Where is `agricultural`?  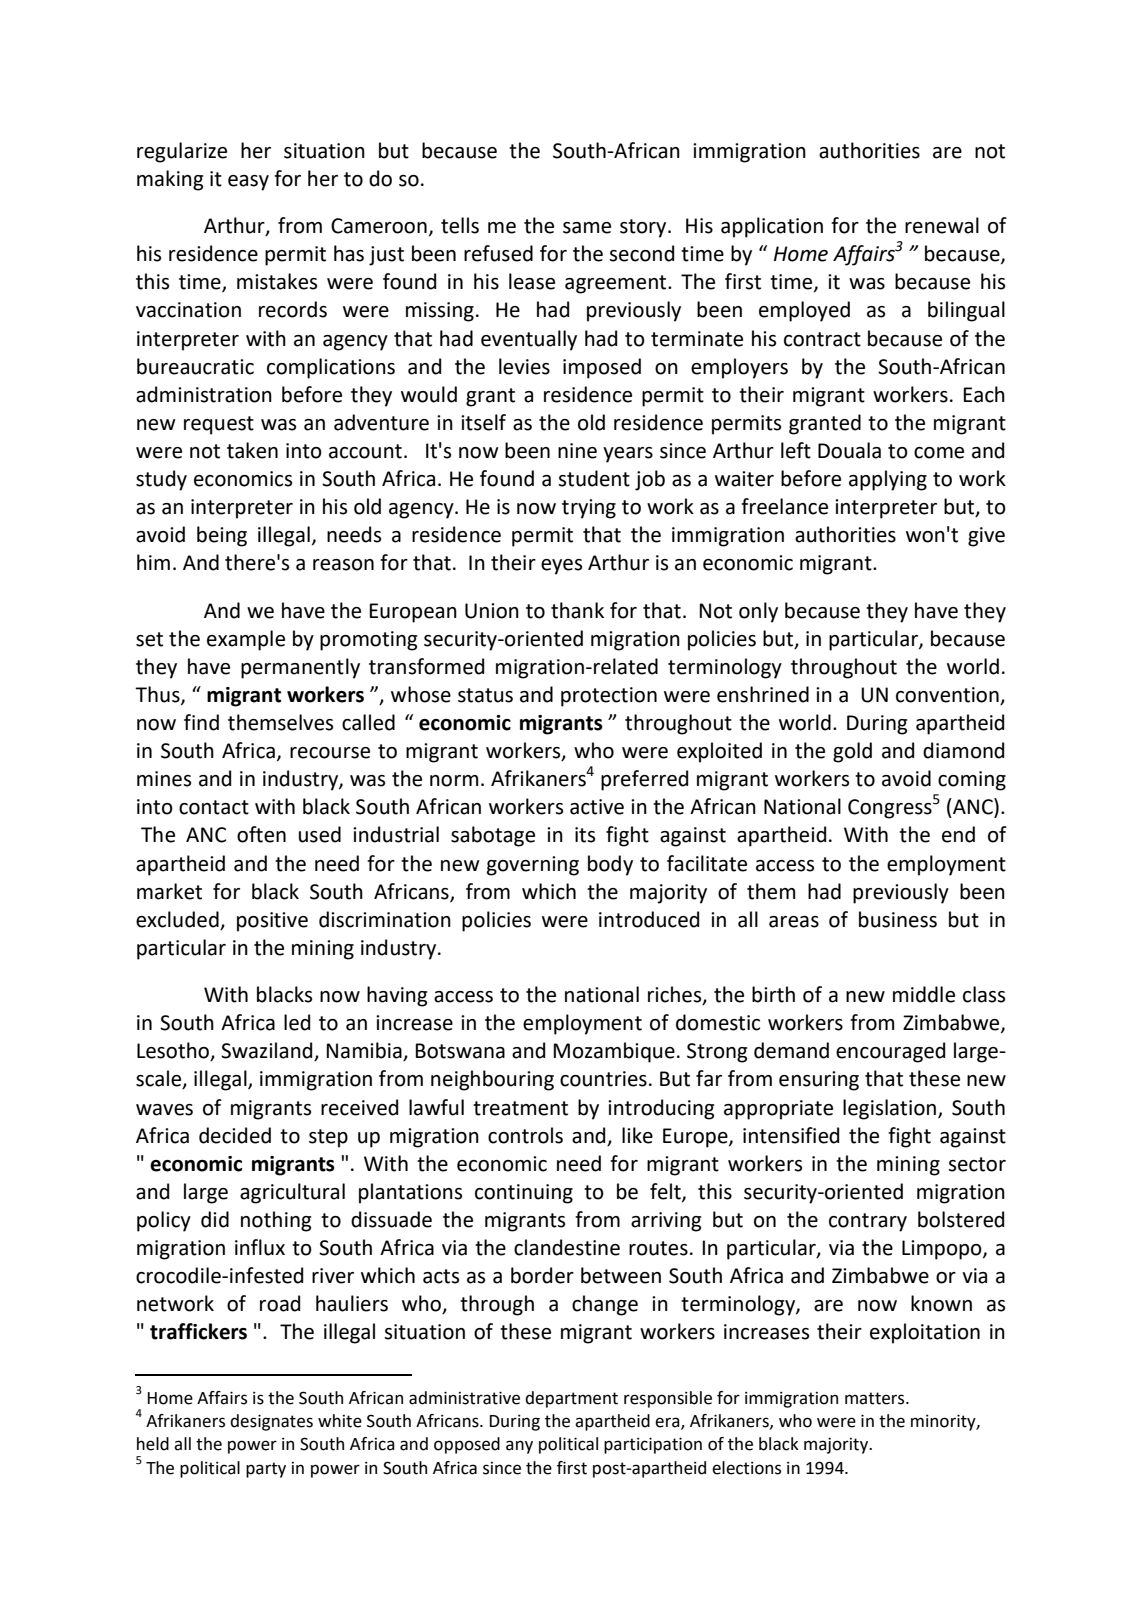
agricultural is located at coordinates (292, 1193).
